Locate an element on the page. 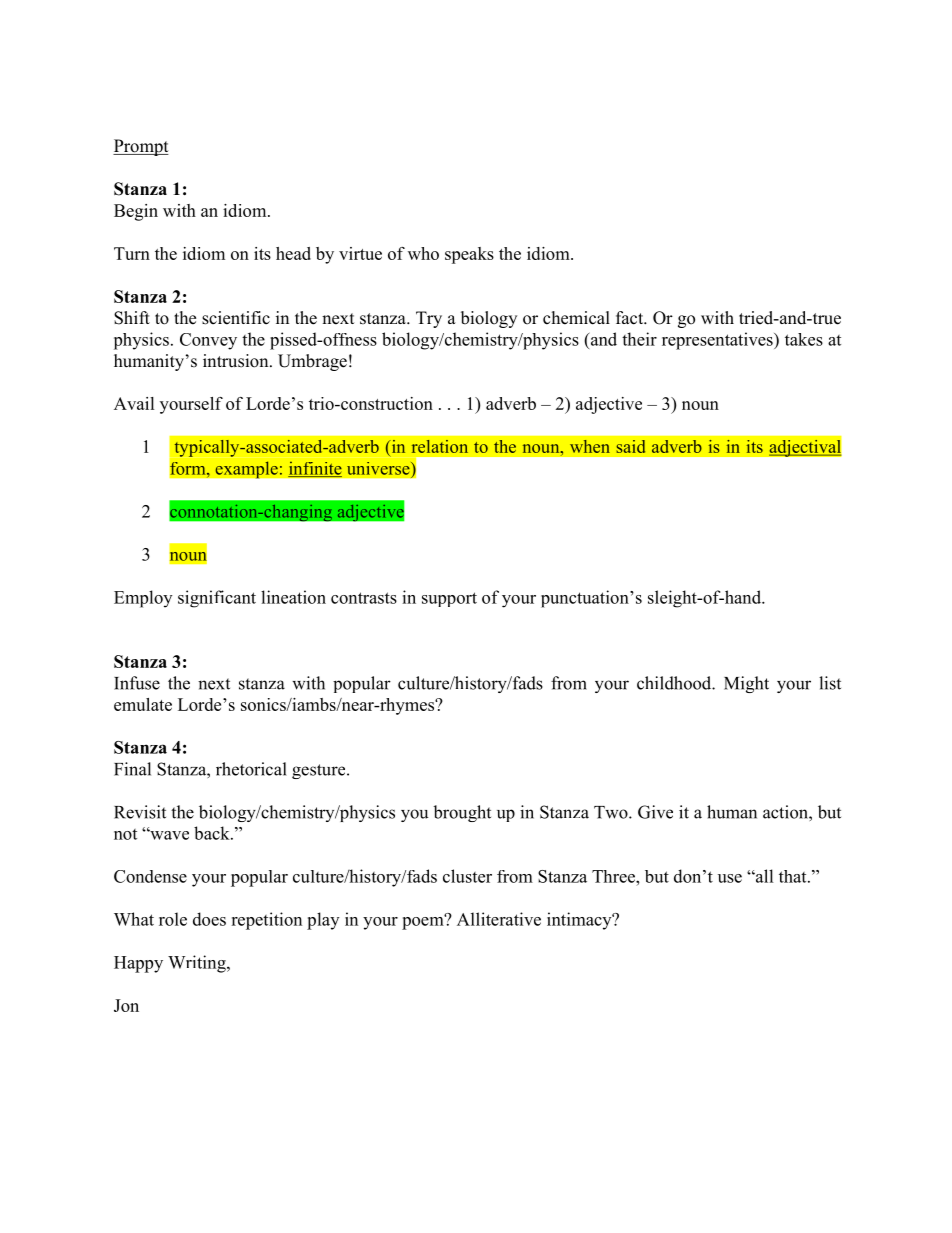 The width and height of the document is (952, 1233). Might is located at coordinates (746, 684).
